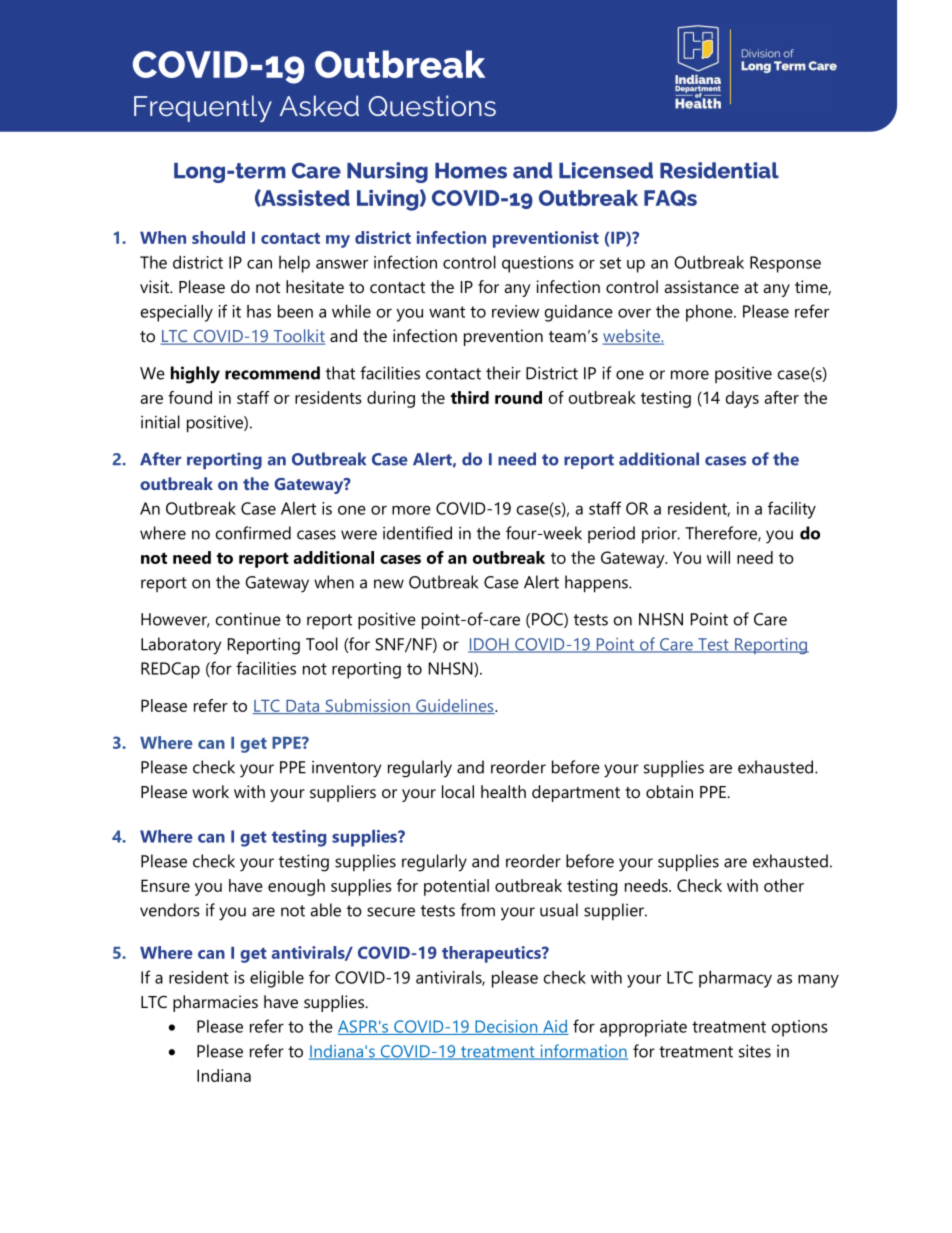 Image resolution: width=952 pixels, height=1233 pixels. What do you see at coordinates (606, 170) in the screenshot?
I see `Licensed` at bounding box center [606, 170].
